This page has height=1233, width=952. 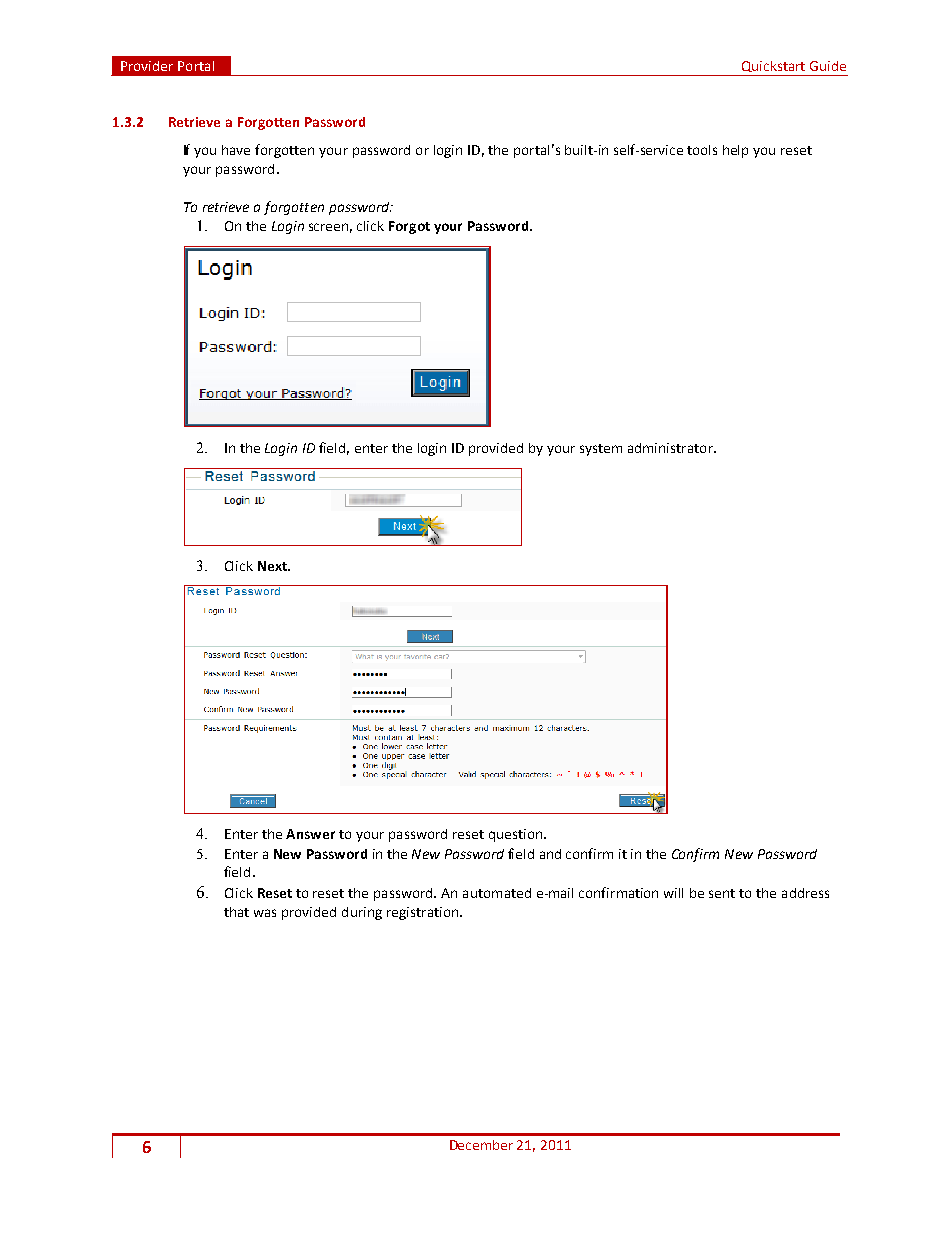 I want to click on Quickstart, so click(x=773, y=66).
